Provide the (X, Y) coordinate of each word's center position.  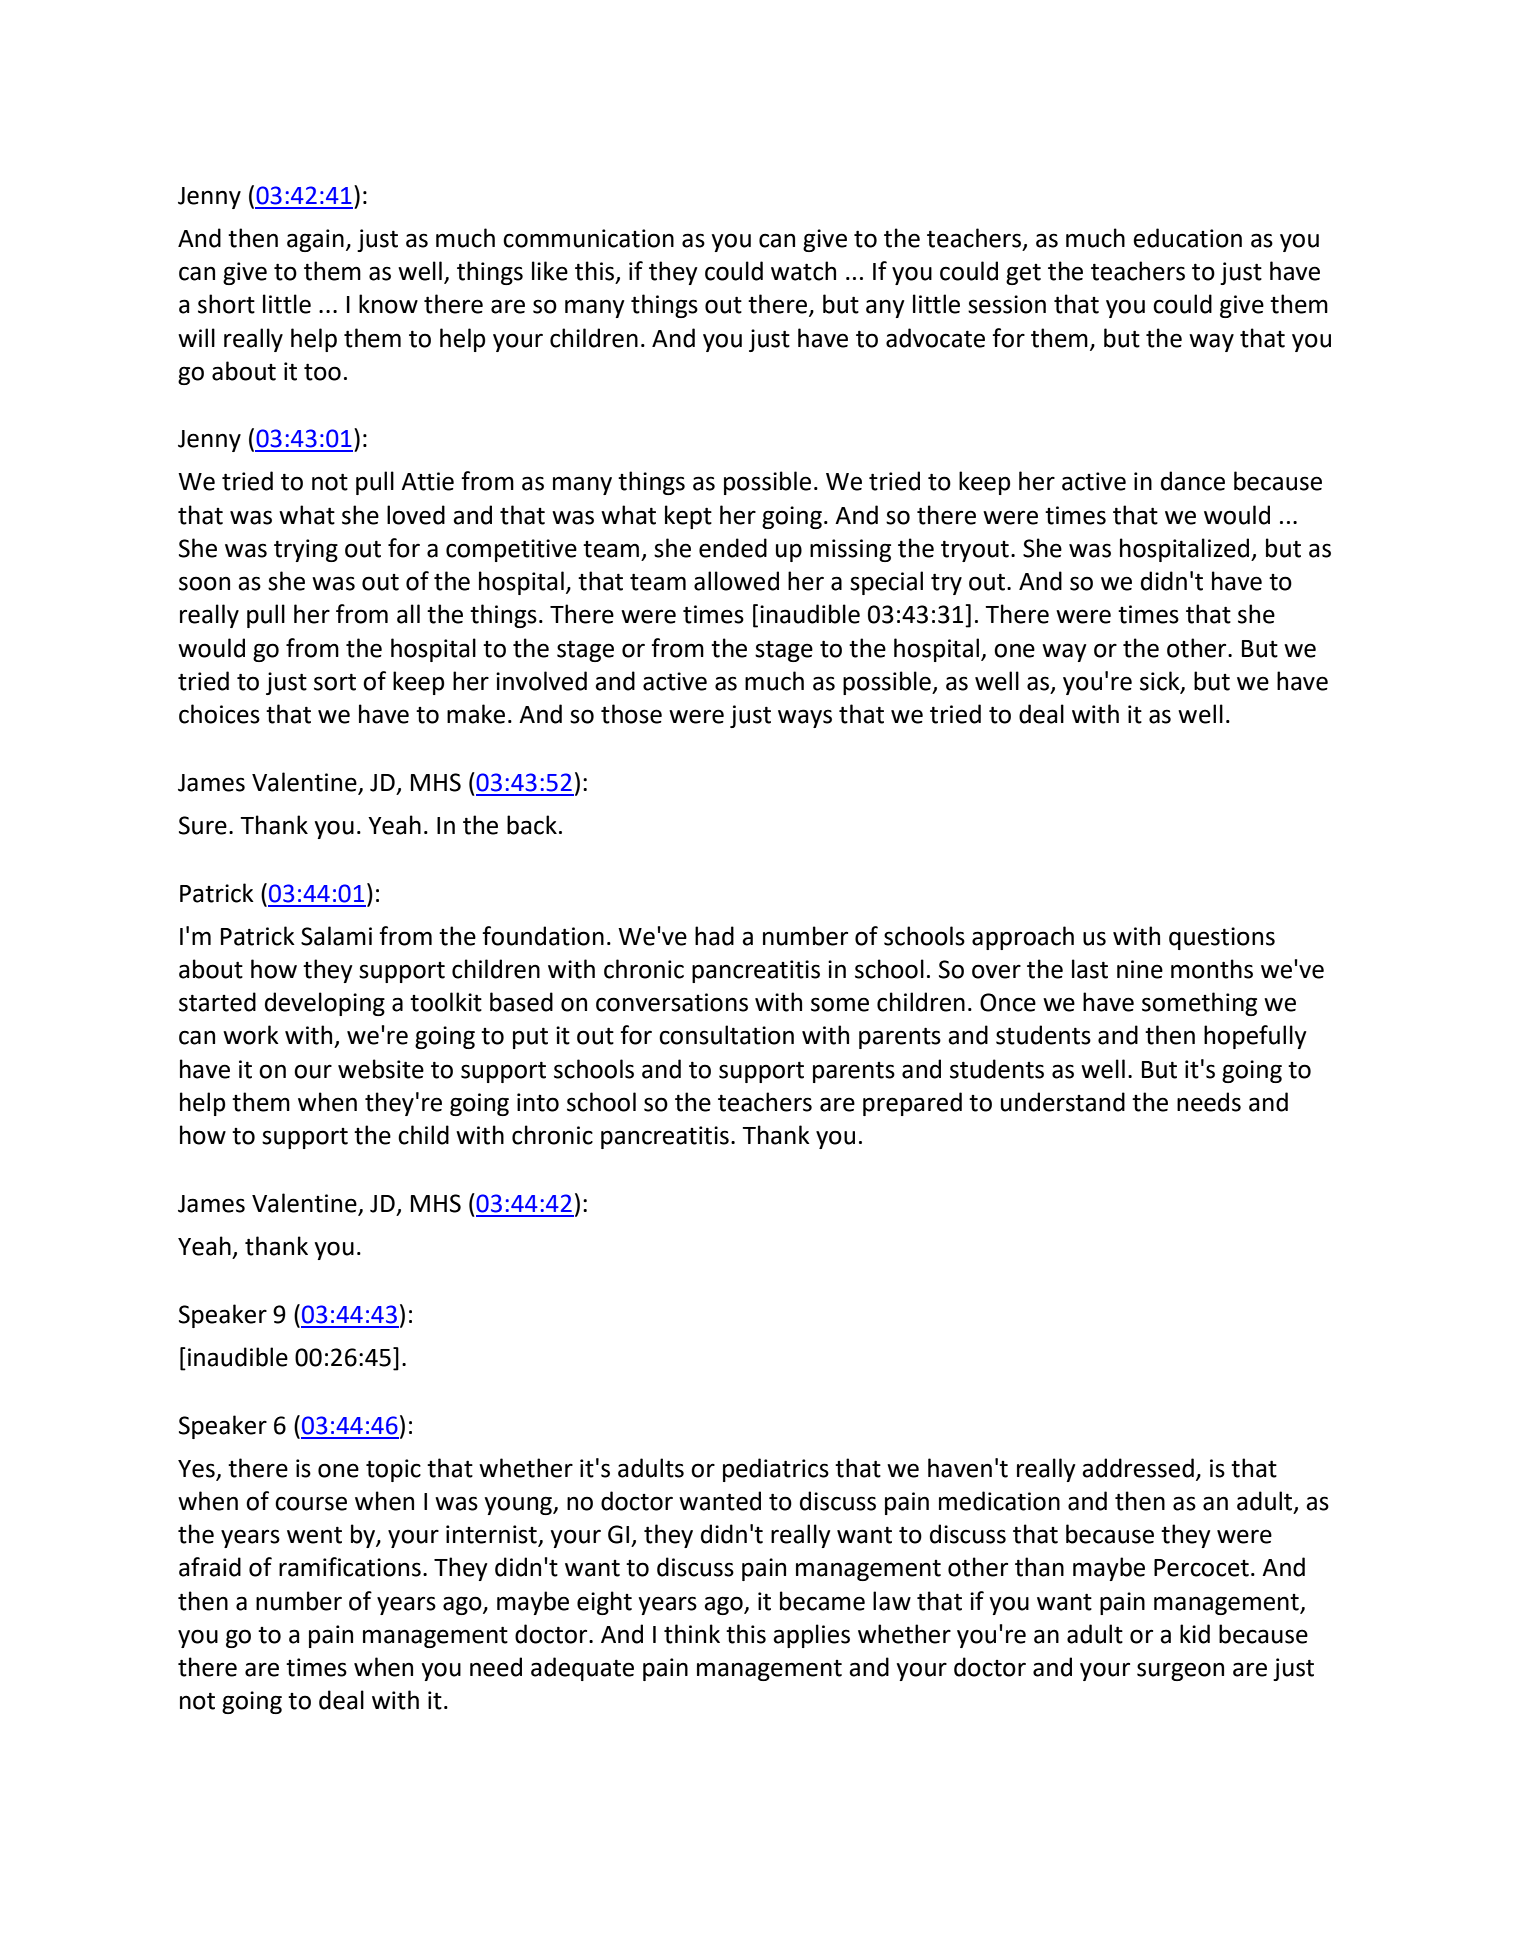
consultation (726, 1035)
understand (1063, 1102)
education (1187, 238)
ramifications (350, 1567)
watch (803, 271)
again (315, 240)
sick (1161, 682)
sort (335, 682)
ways (805, 718)
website (381, 1069)
